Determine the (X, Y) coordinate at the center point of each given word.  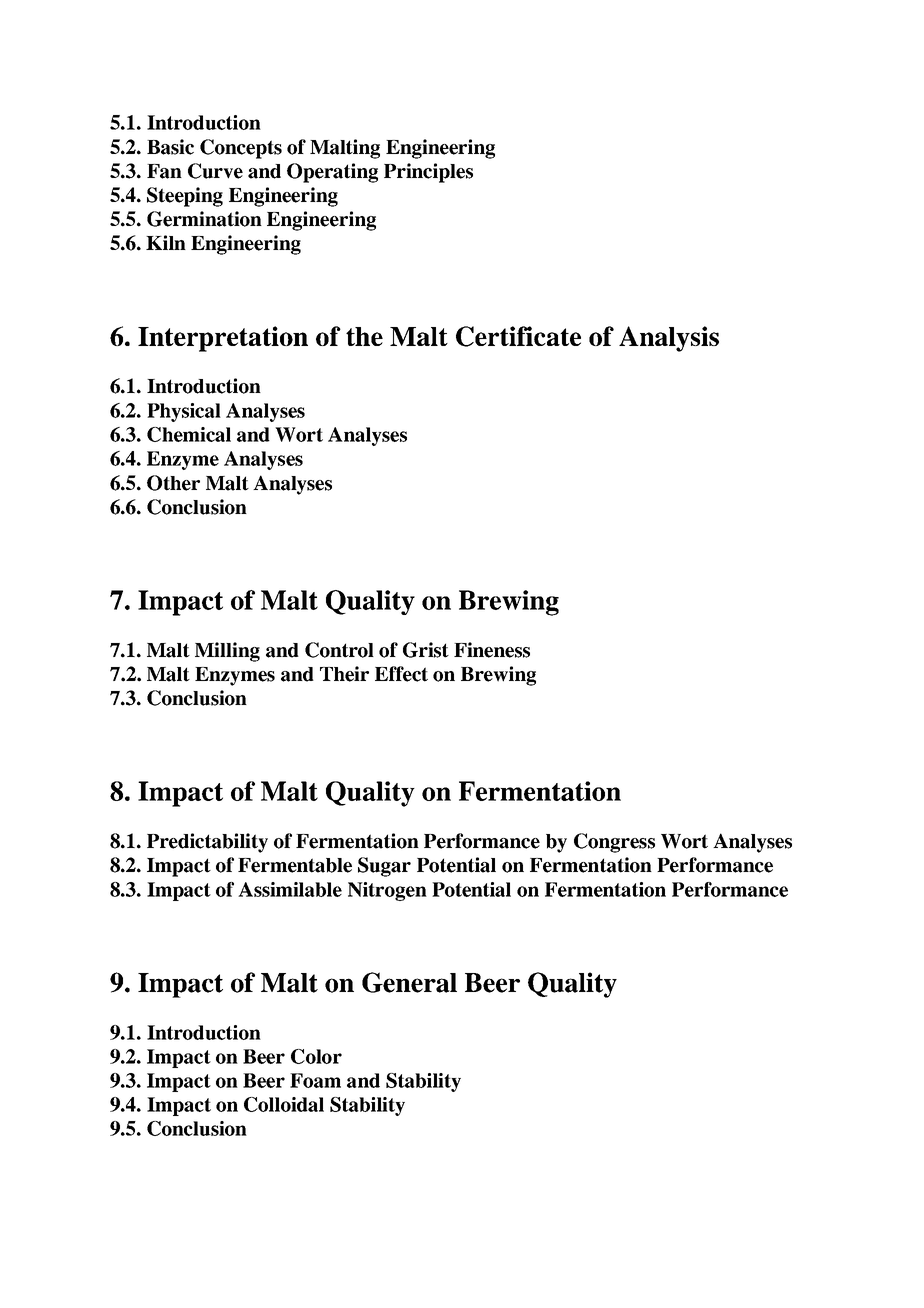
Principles (428, 173)
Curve (215, 171)
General (409, 982)
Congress (614, 843)
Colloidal (284, 1104)
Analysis (669, 339)
